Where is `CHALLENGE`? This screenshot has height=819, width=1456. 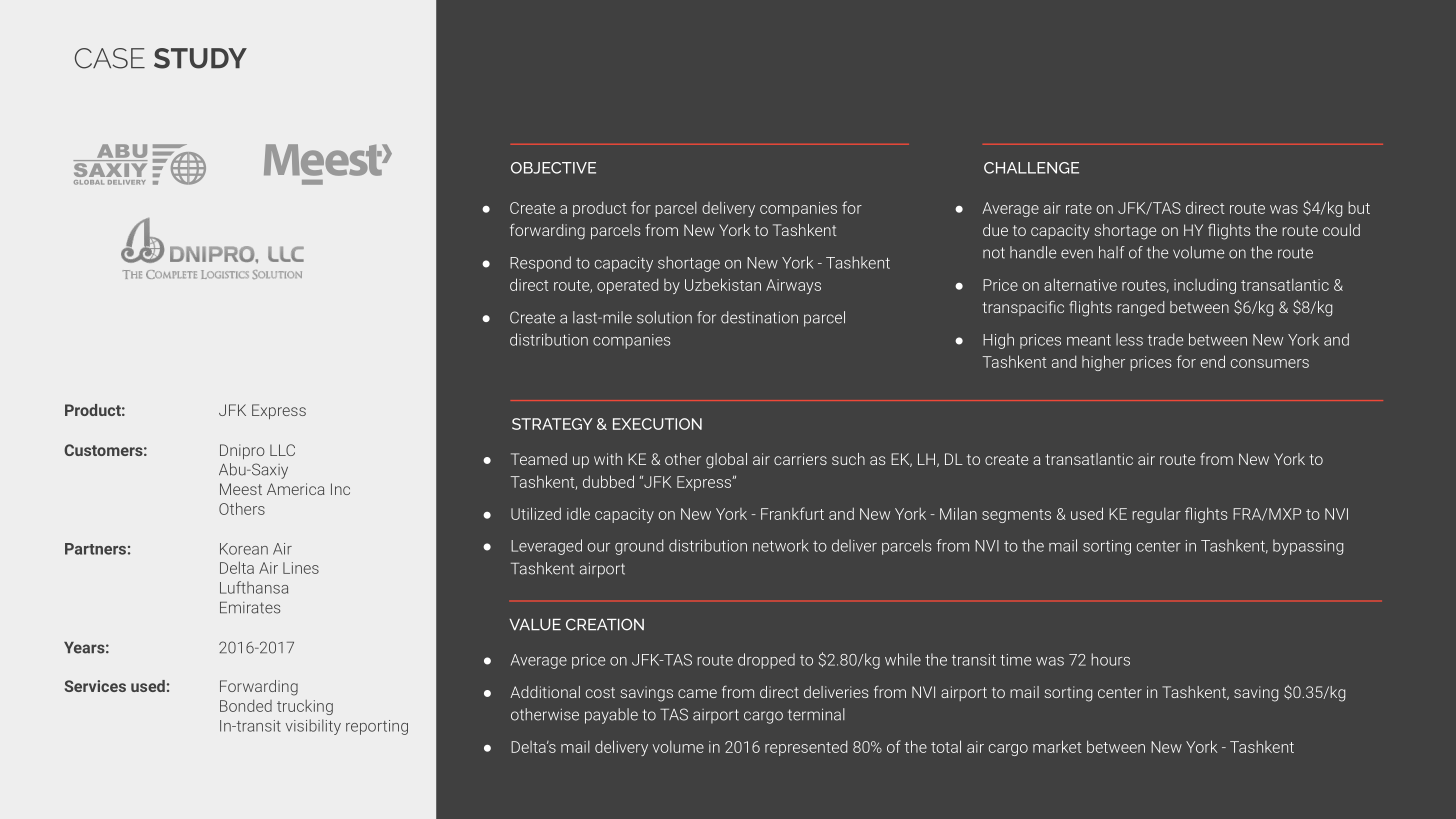 CHALLENGE is located at coordinates (1031, 168).
